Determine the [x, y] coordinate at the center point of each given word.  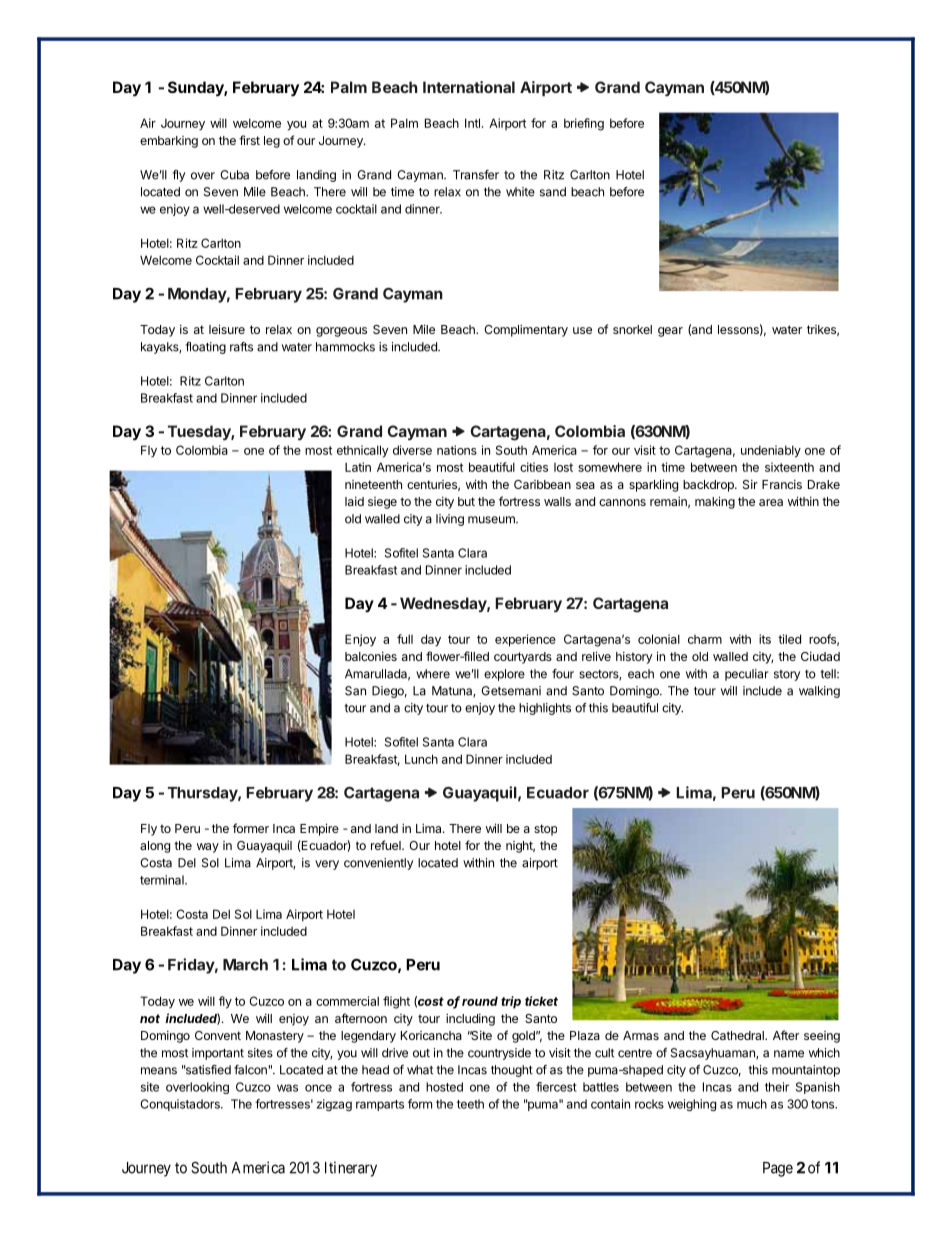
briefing [584, 124]
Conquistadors [181, 1105]
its [765, 639]
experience [525, 640]
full [405, 639]
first [249, 140]
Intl [472, 123]
